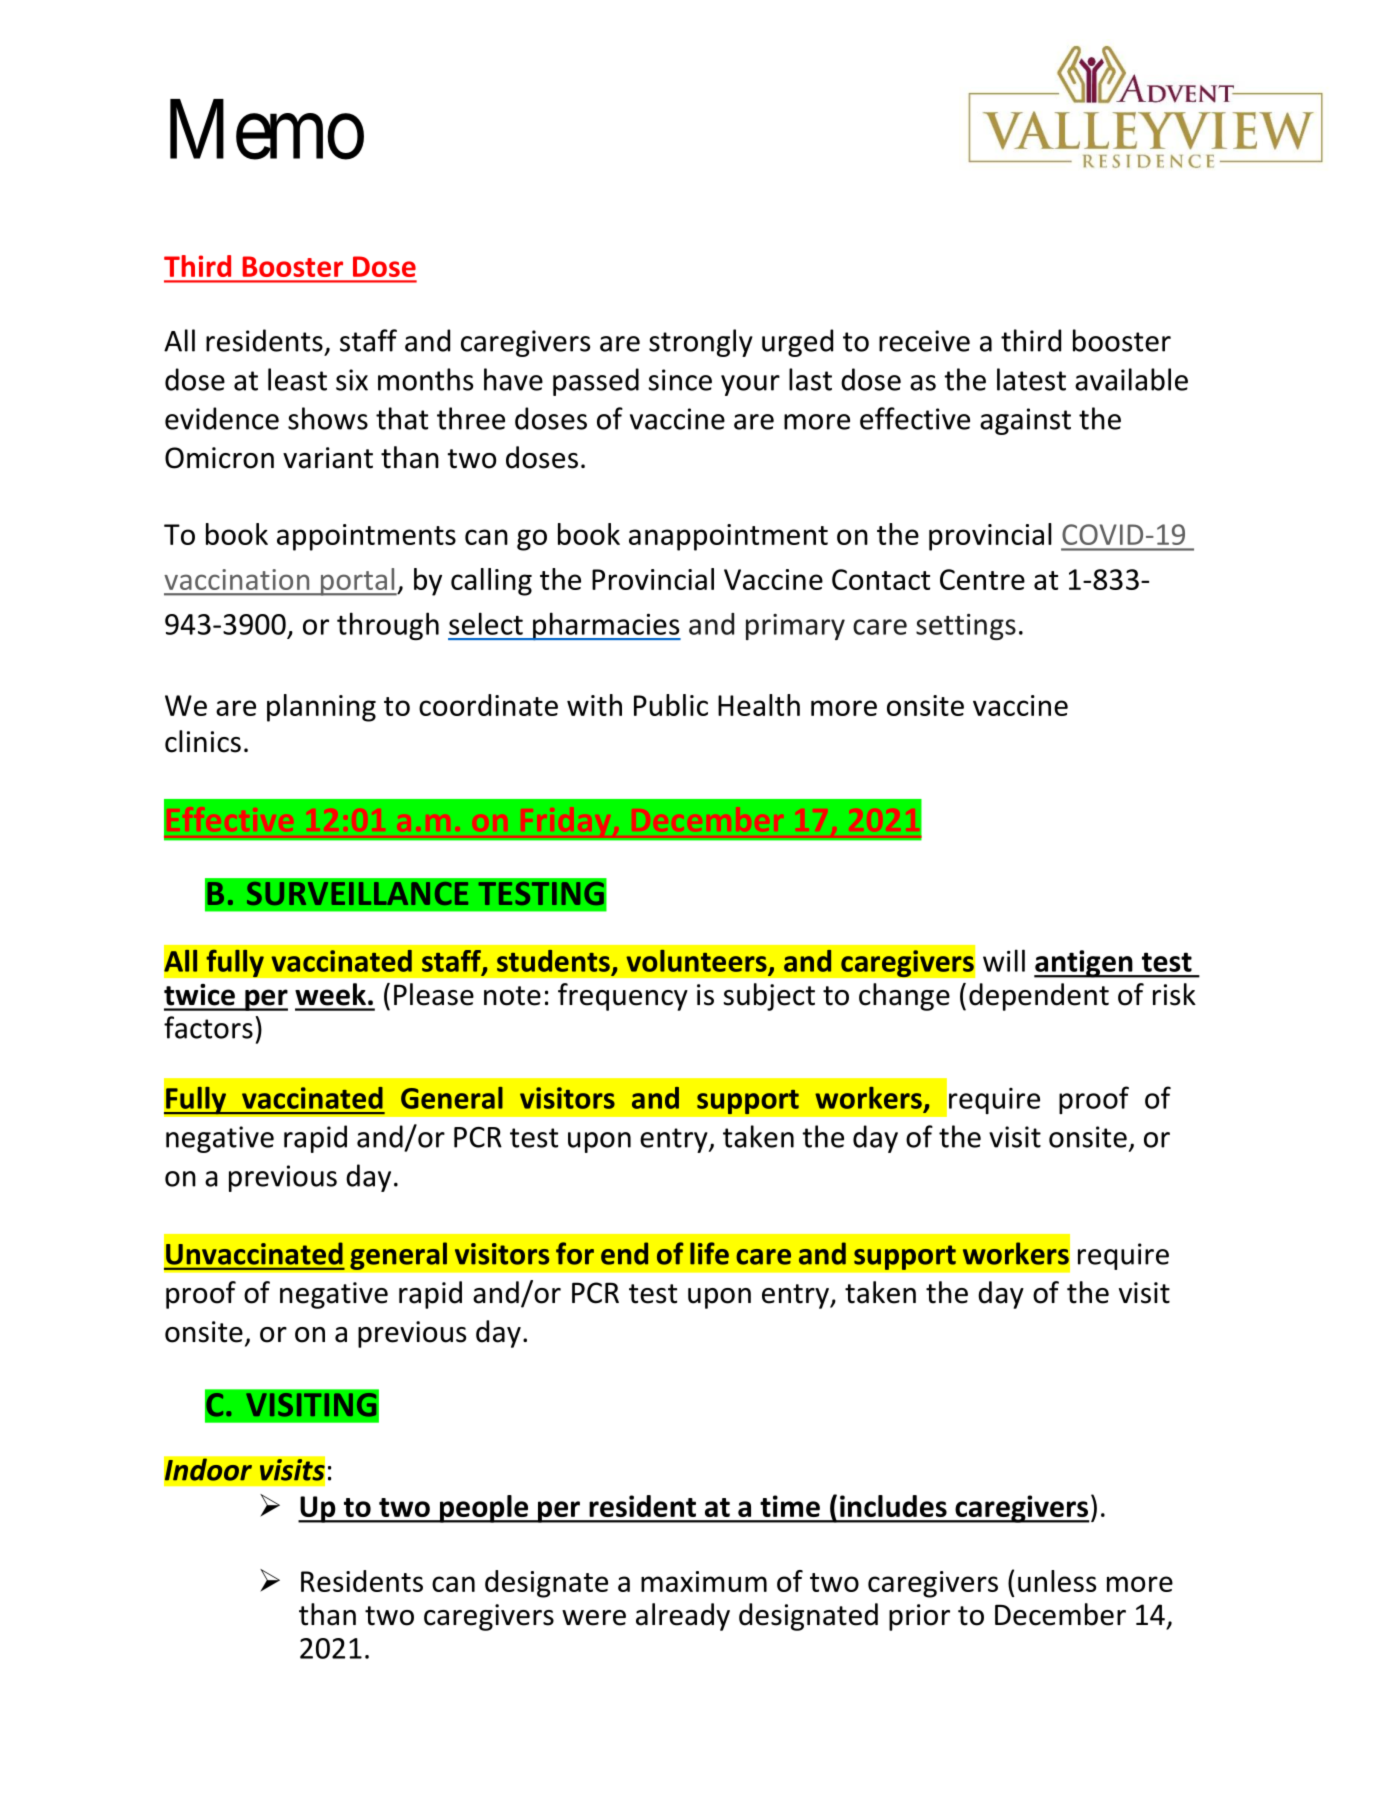 The image size is (1393, 1803). What do you see at coordinates (982, 579) in the screenshot?
I see `Centre` at bounding box center [982, 579].
